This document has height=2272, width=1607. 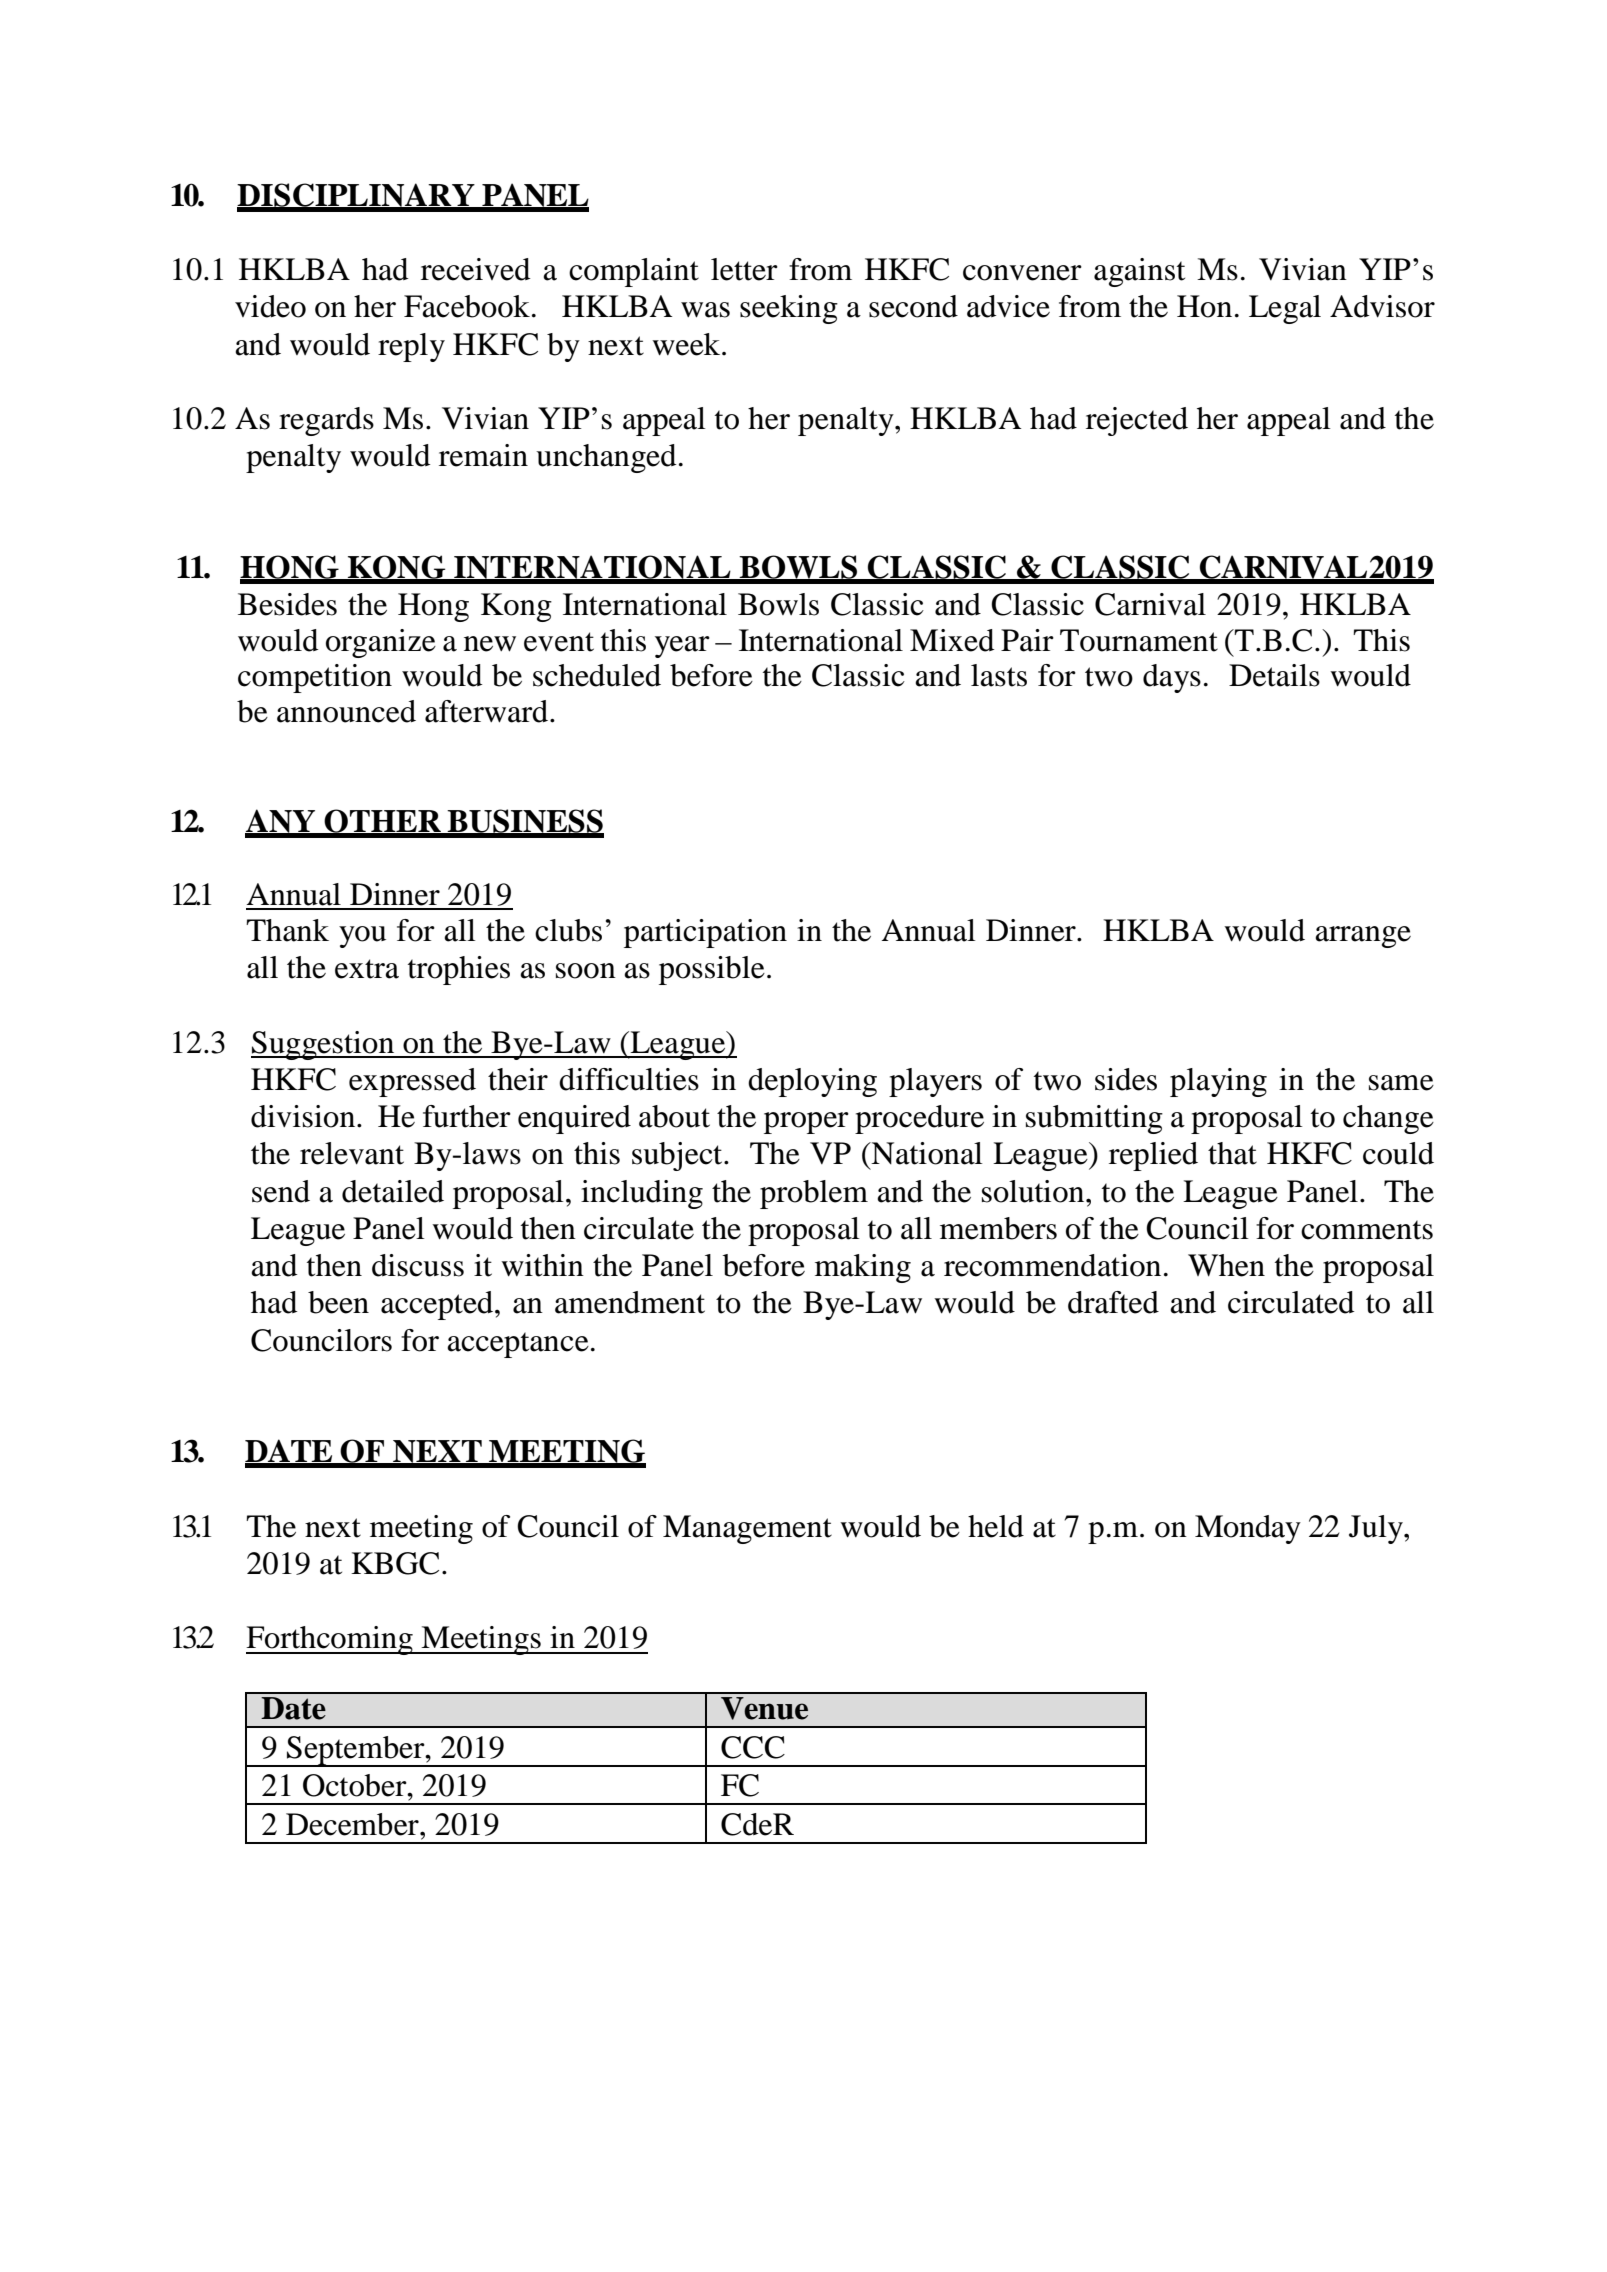 I want to click on seeking, so click(x=789, y=309).
